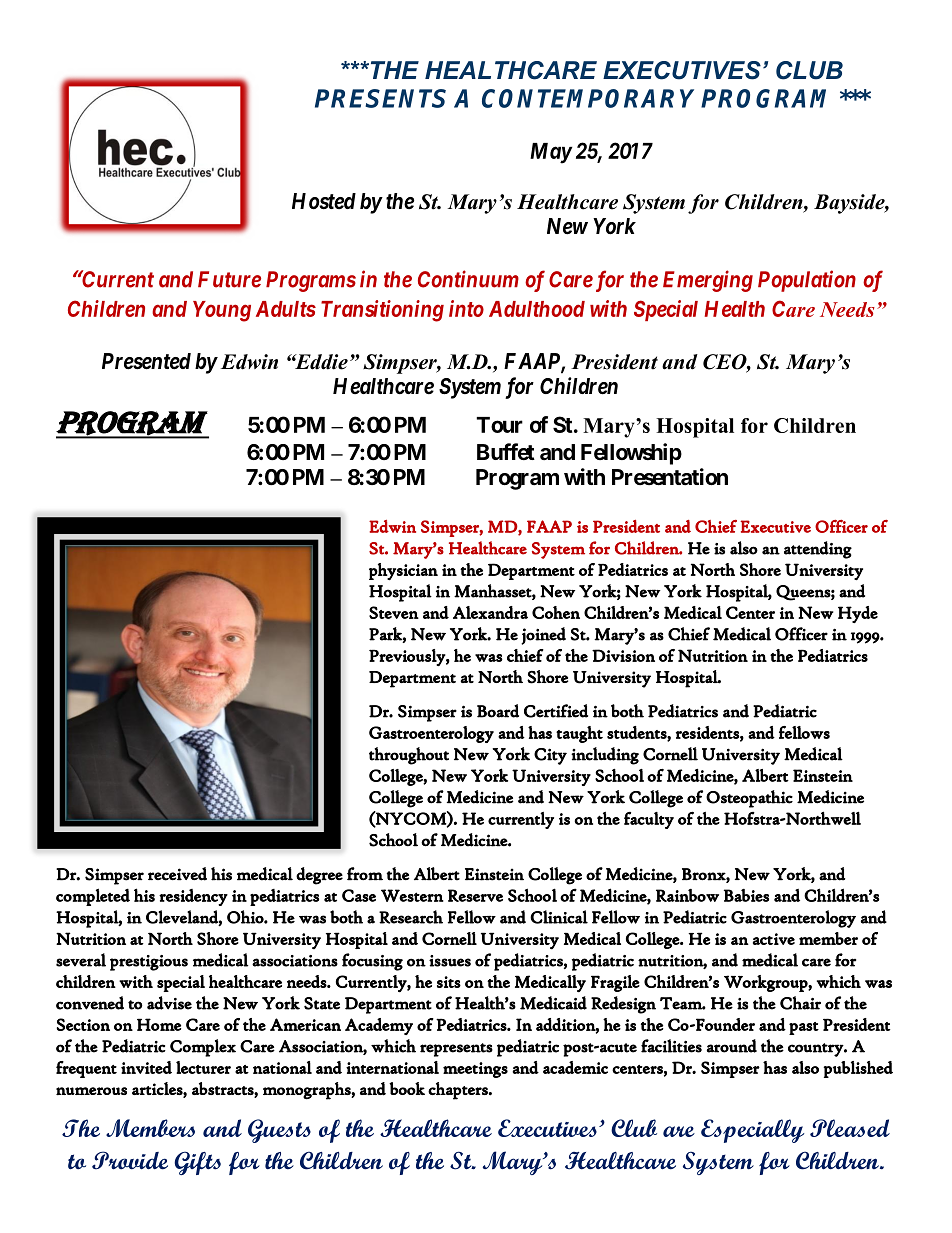 The height and width of the document is (1233, 952). Describe the element at coordinates (324, 201) in the document. I see `Hosted` at that location.
